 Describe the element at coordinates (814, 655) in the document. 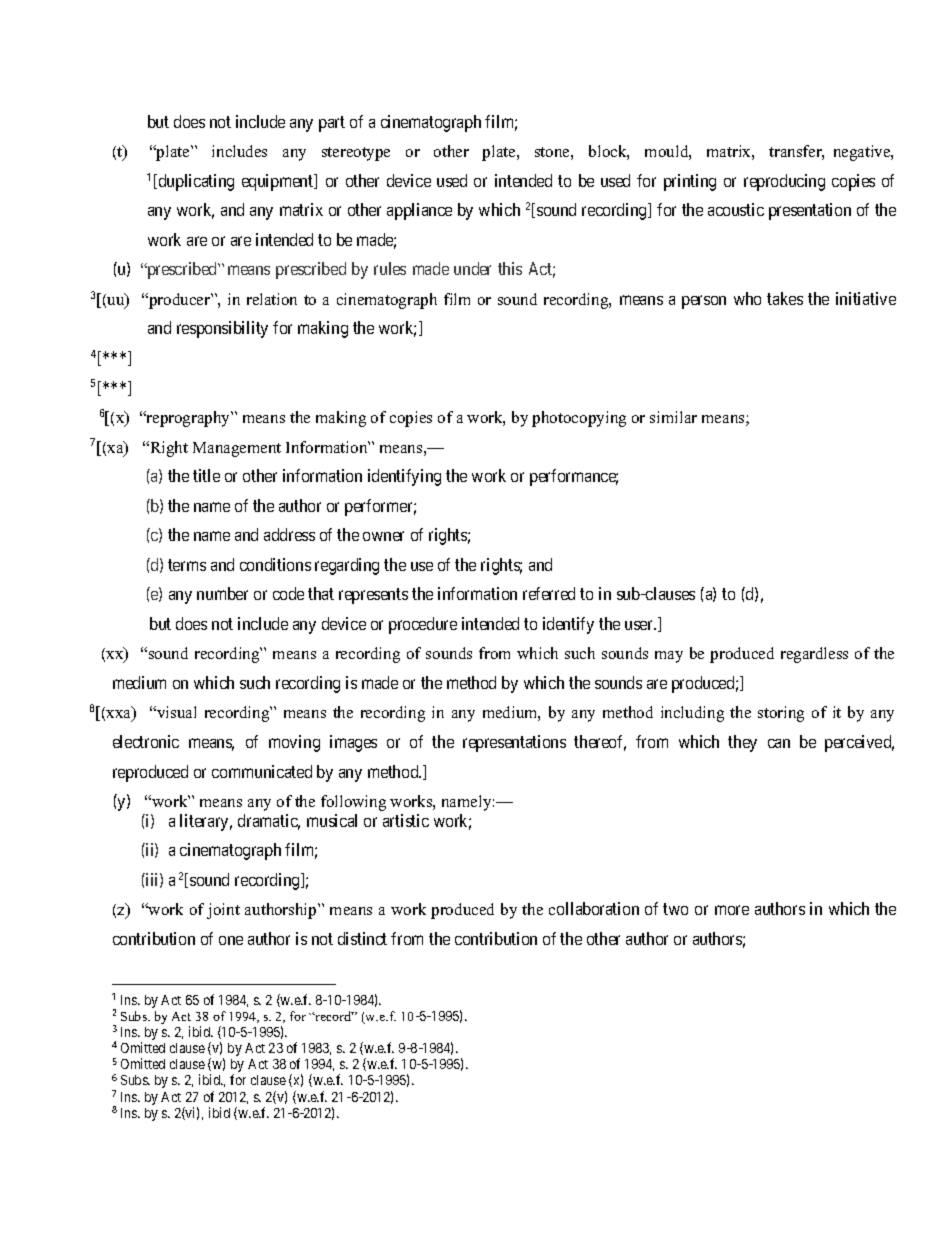

I see `regardless` at that location.
